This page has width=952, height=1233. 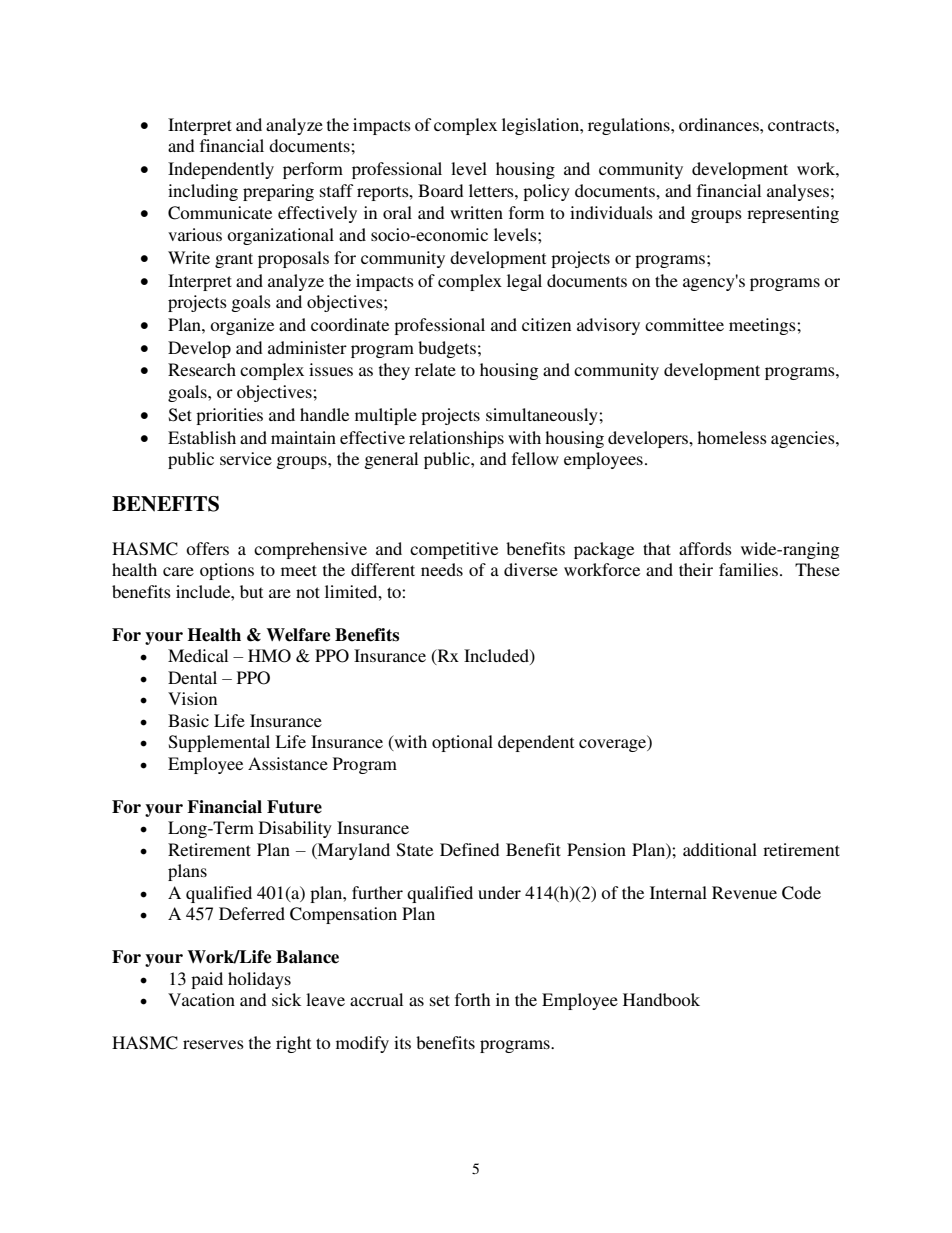 What do you see at coordinates (251, 591) in the page?
I see `but` at bounding box center [251, 591].
